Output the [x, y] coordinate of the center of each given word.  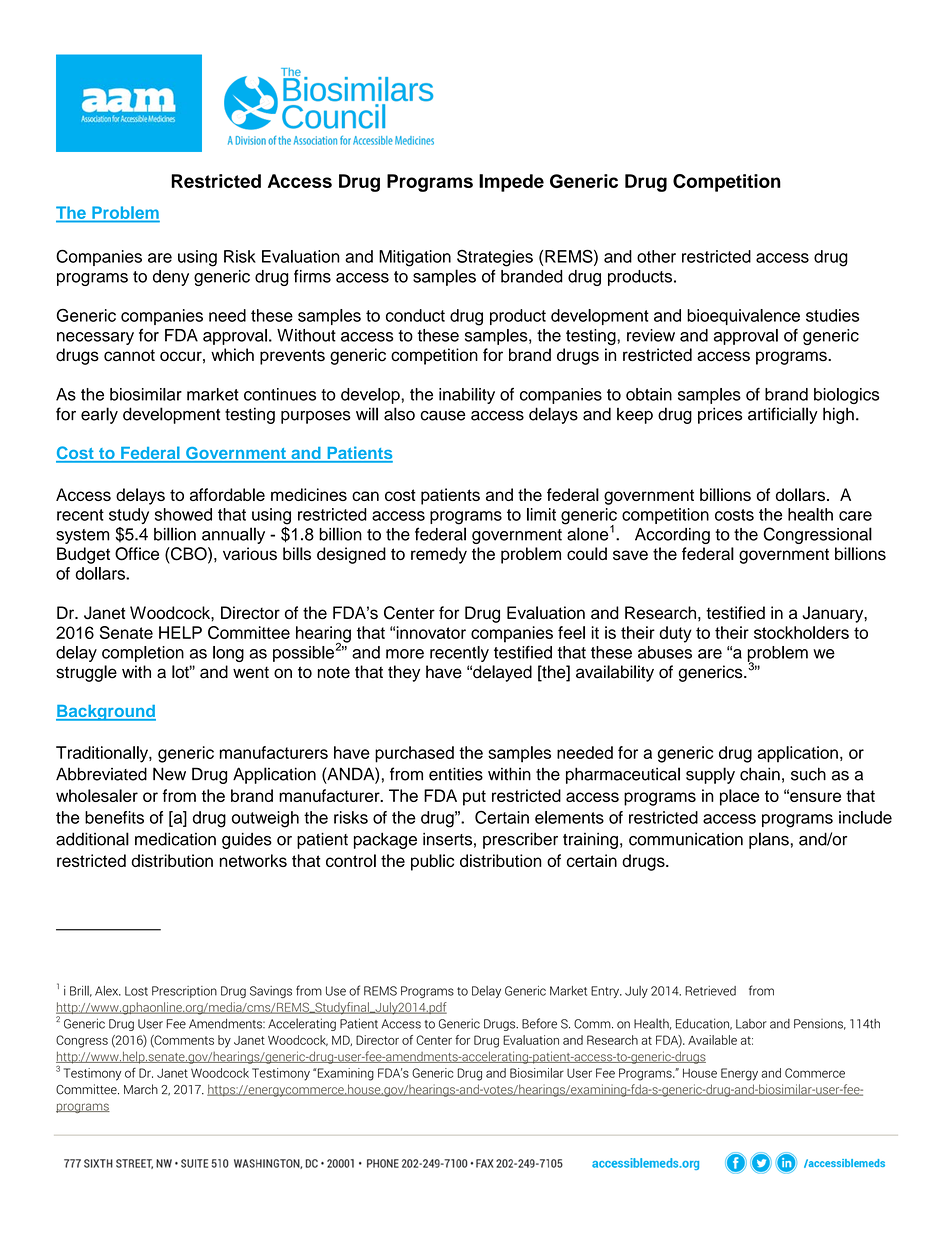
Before [539, 1023]
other [656, 256]
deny [171, 278]
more [405, 654]
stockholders [801, 632]
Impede [511, 183]
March [141, 1089]
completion [143, 654]
